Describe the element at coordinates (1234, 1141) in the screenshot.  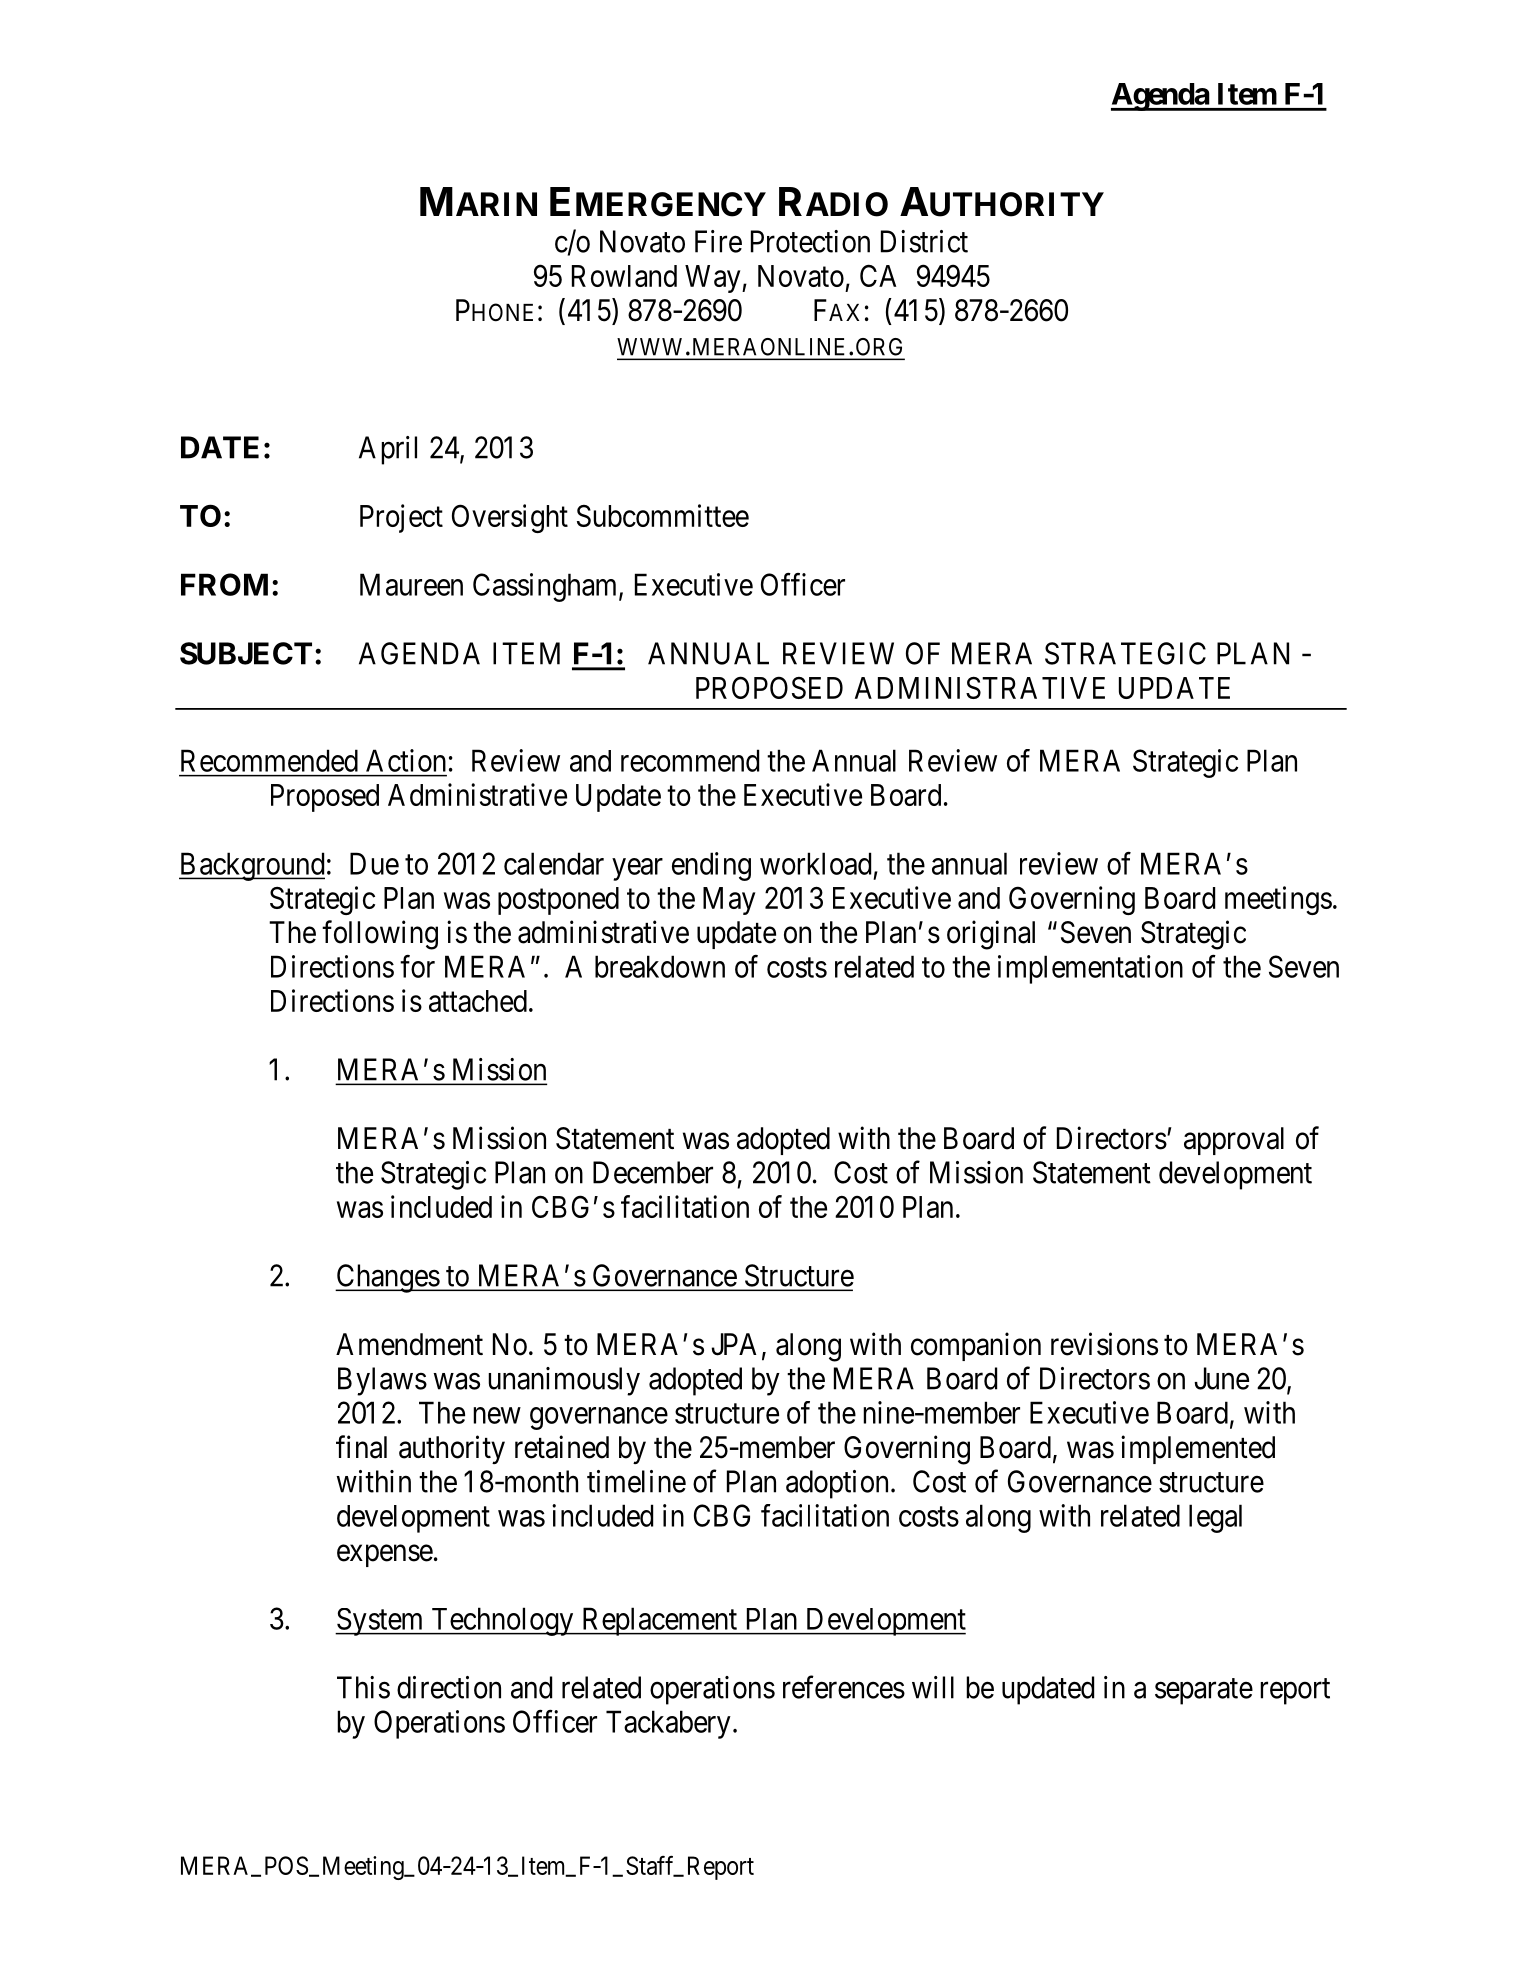
I see `approval` at that location.
